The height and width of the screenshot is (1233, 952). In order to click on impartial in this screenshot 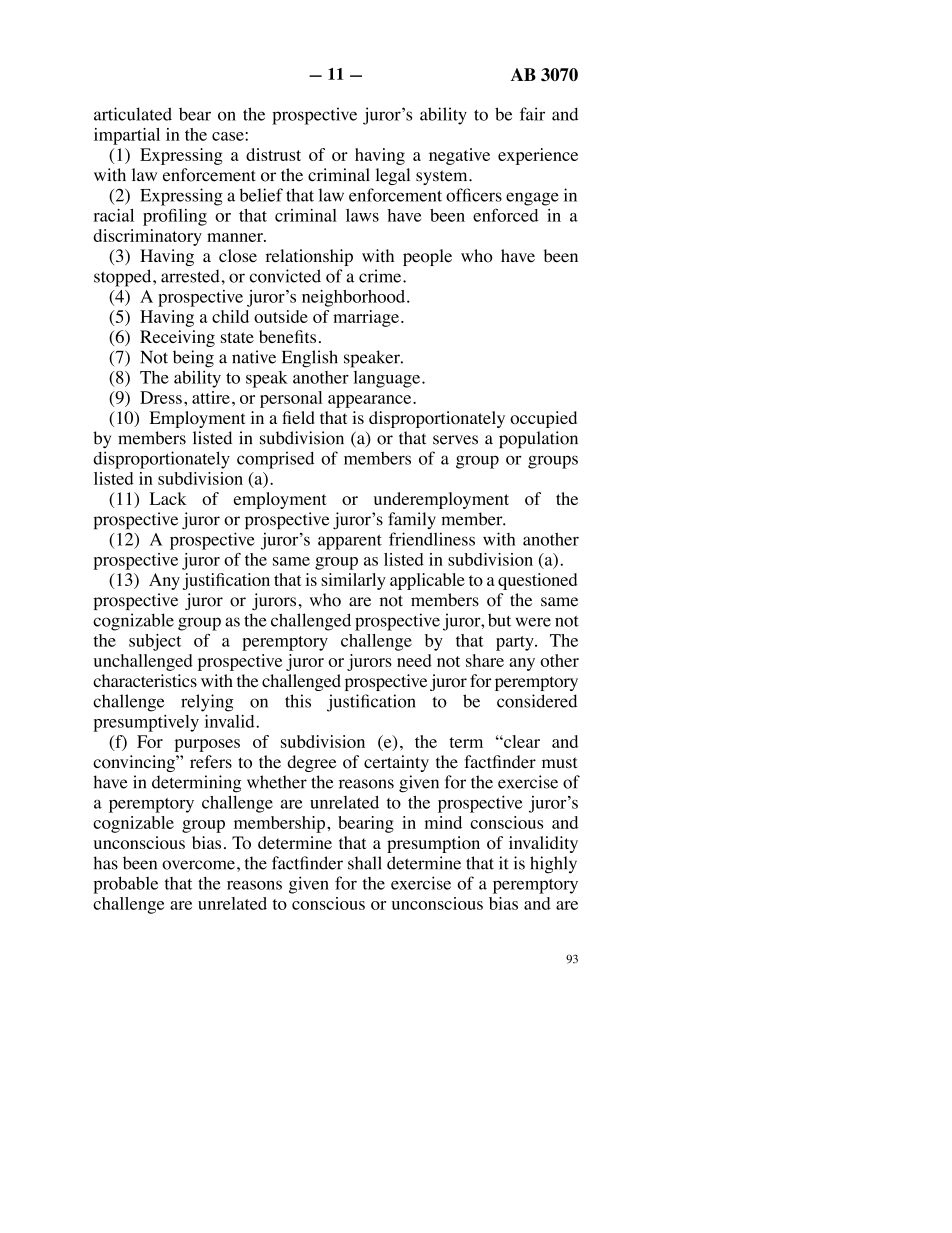, I will do `click(127, 136)`.
